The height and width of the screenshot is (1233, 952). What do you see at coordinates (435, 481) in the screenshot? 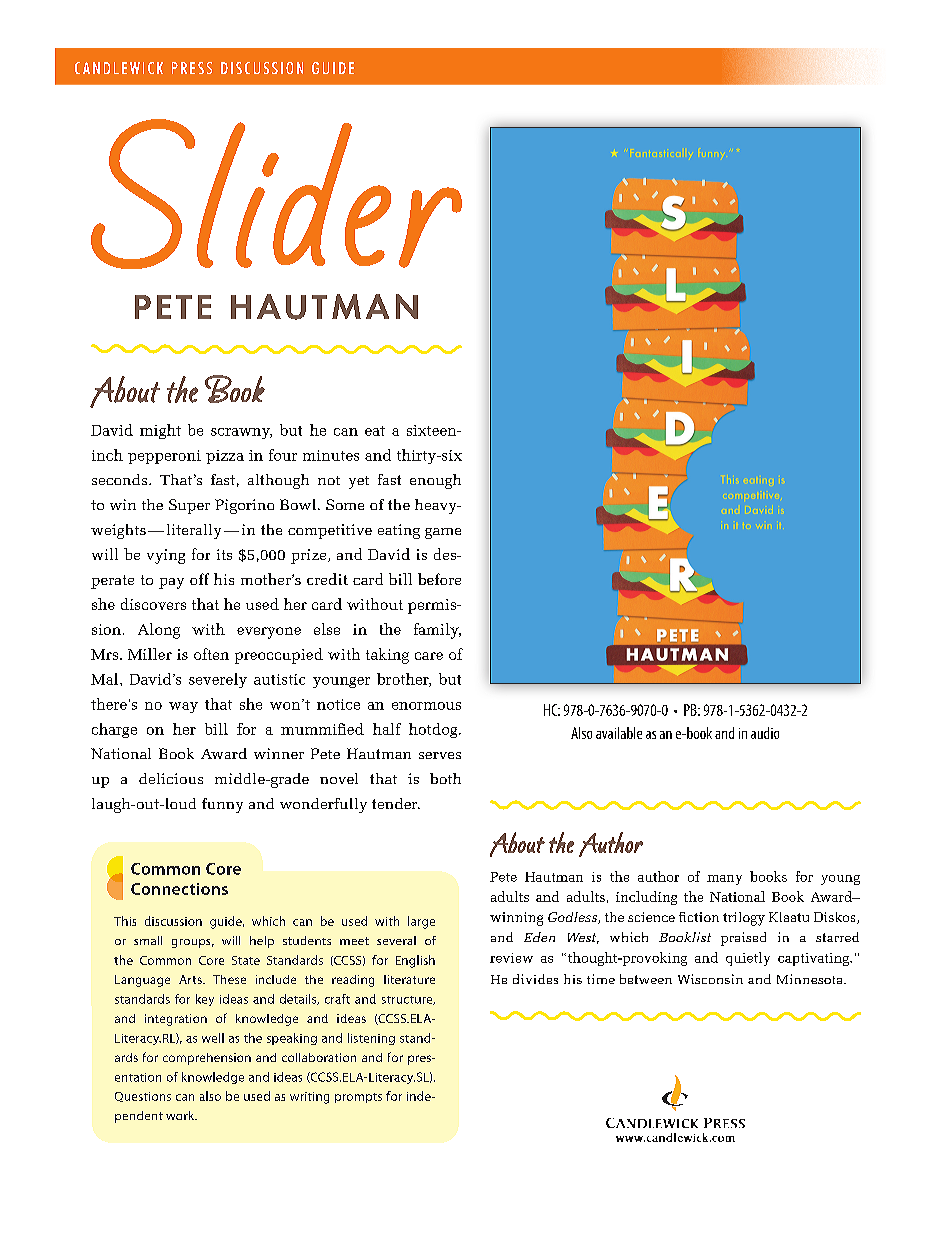
I see `enough` at bounding box center [435, 481].
